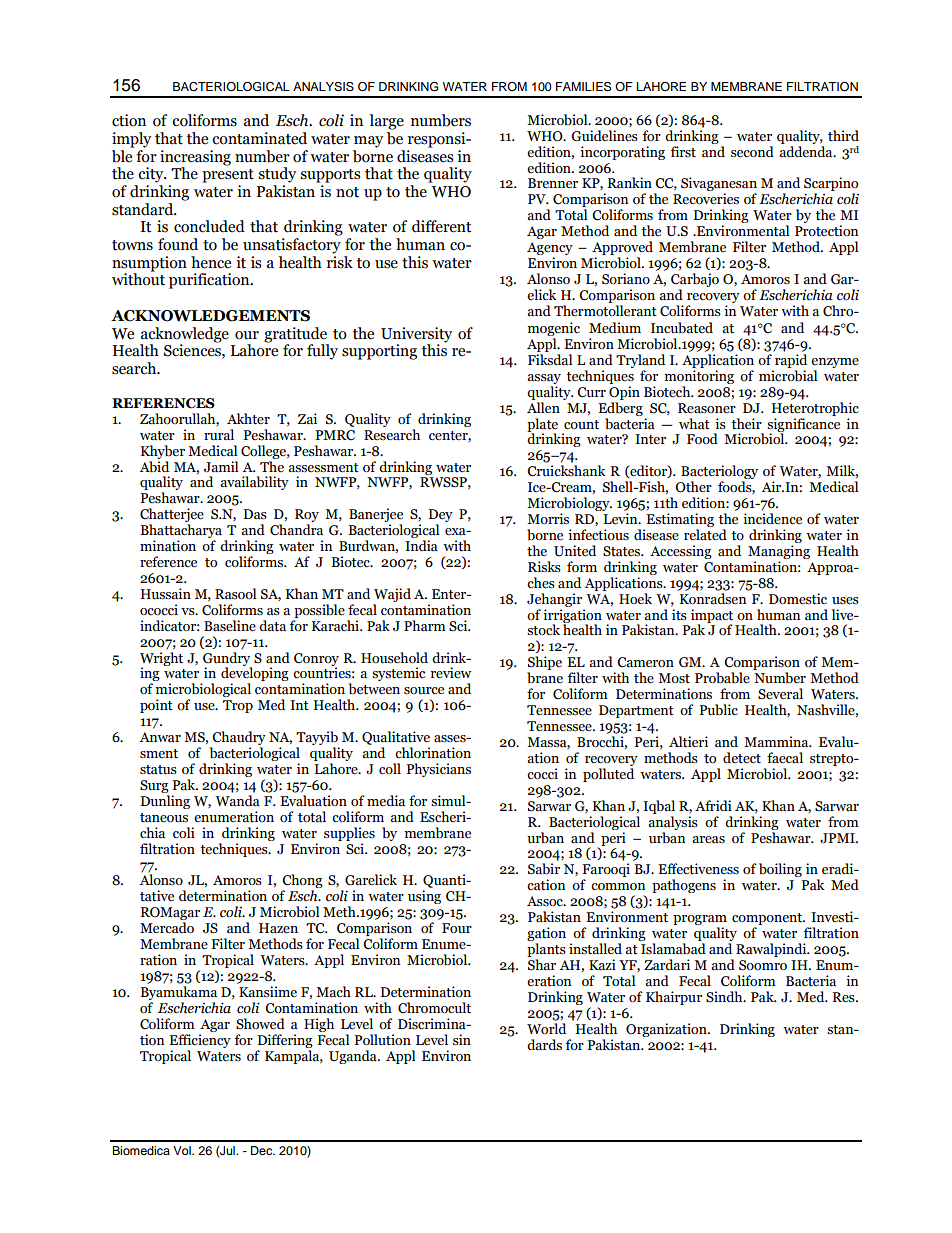 This screenshot has height=1233, width=952. Describe the element at coordinates (788, 376) in the screenshot. I see `microbial` at that location.
